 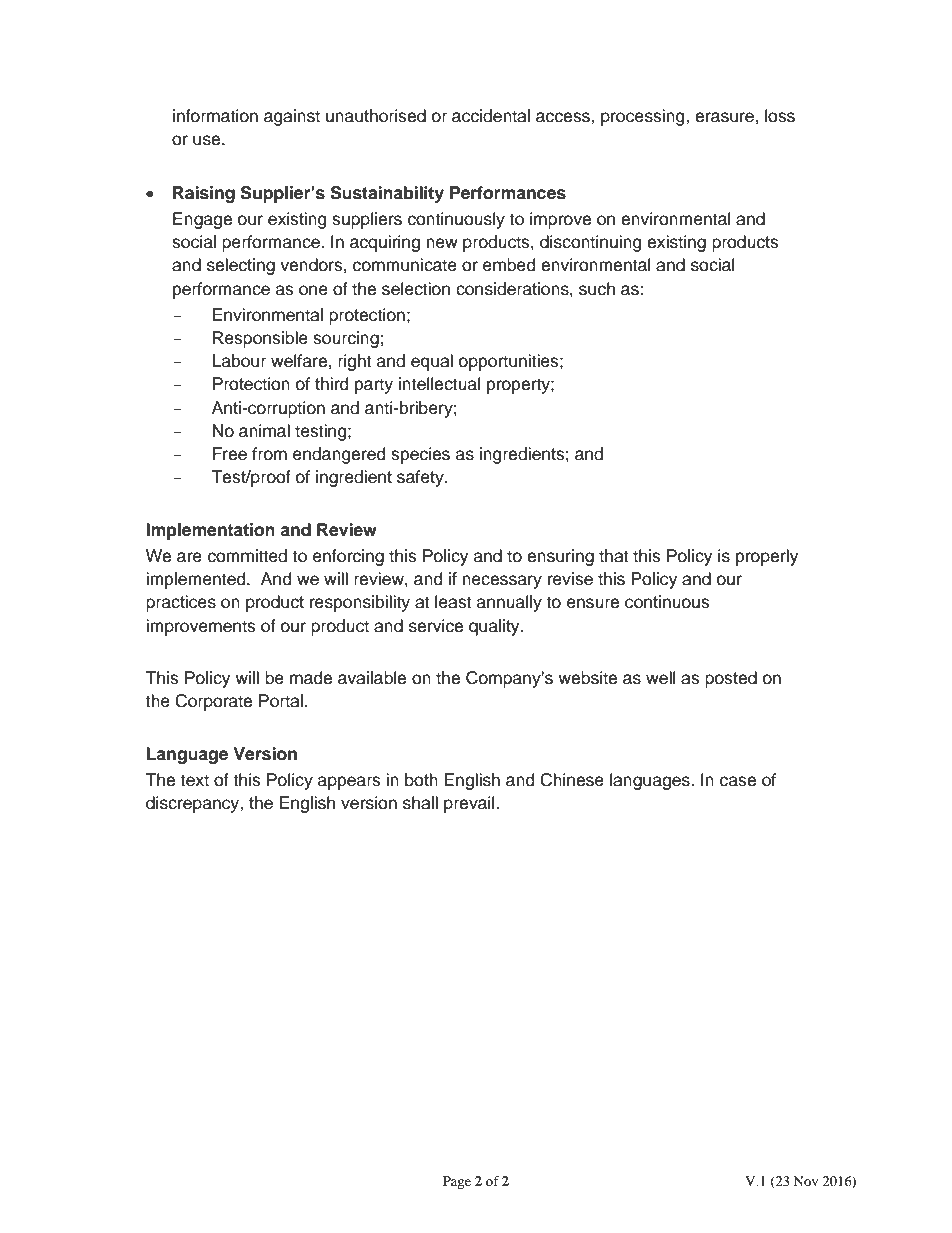 I want to click on accidental, so click(x=491, y=116).
